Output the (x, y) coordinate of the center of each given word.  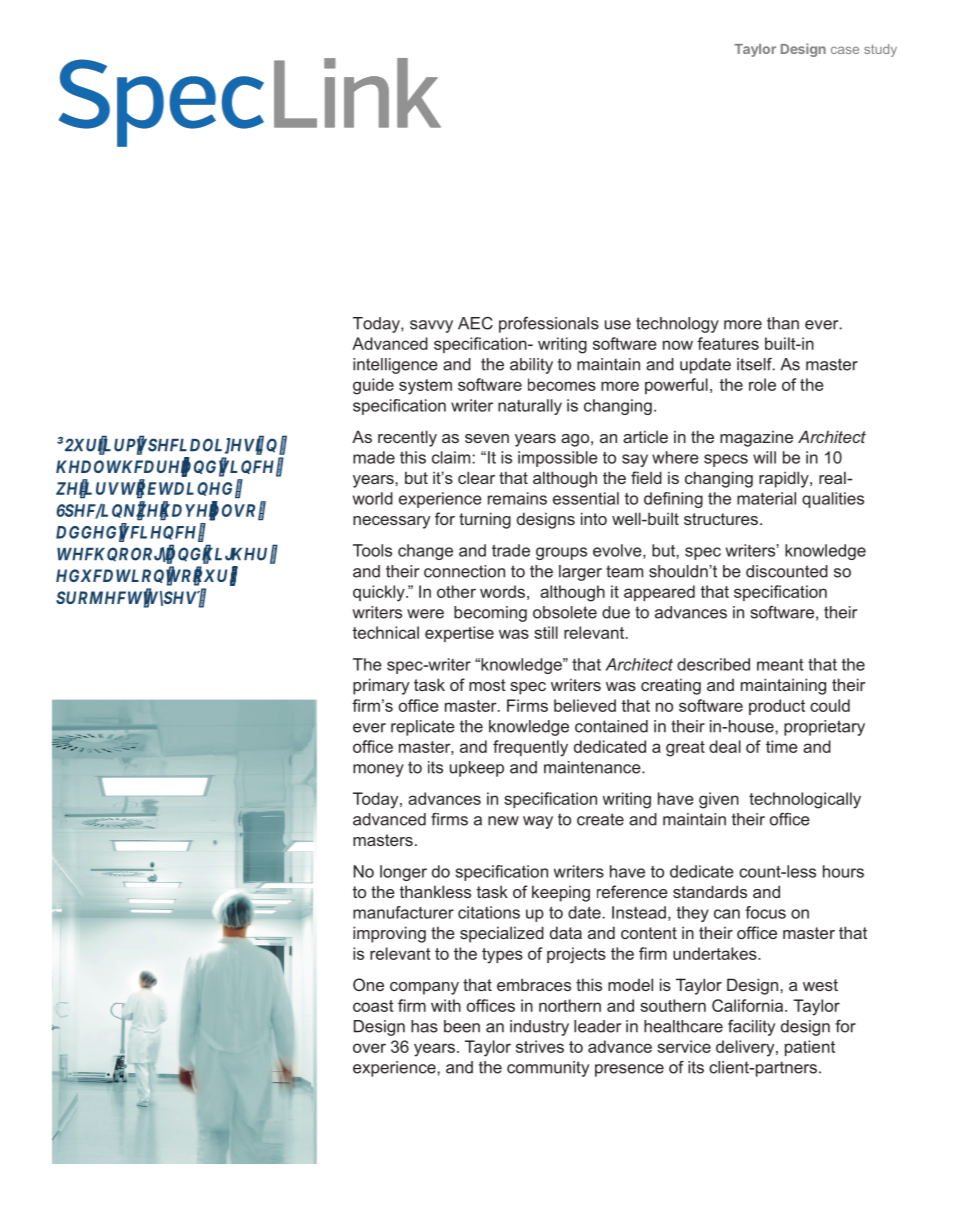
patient (810, 1048)
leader (597, 1026)
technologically (805, 800)
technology (677, 325)
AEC (475, 323)
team (624, 571)
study (880, 50)
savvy (431, 326)
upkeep (477, 769)
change (425, 552)
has (424, 1026)
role (762, 384)
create (600, 819)
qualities (833, 500)
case (845, 50)
